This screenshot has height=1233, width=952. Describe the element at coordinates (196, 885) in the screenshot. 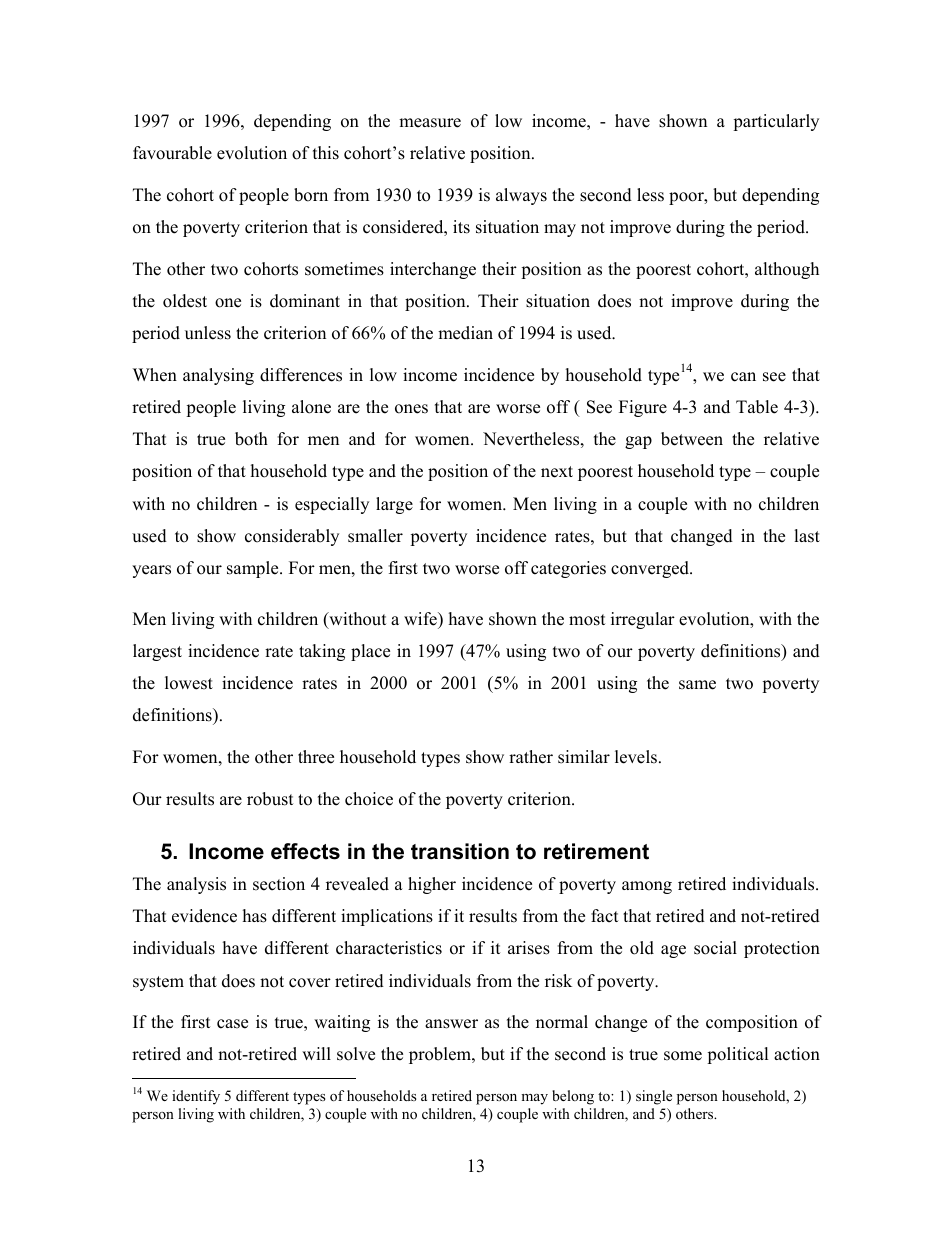

I see `analysis` at that location.
